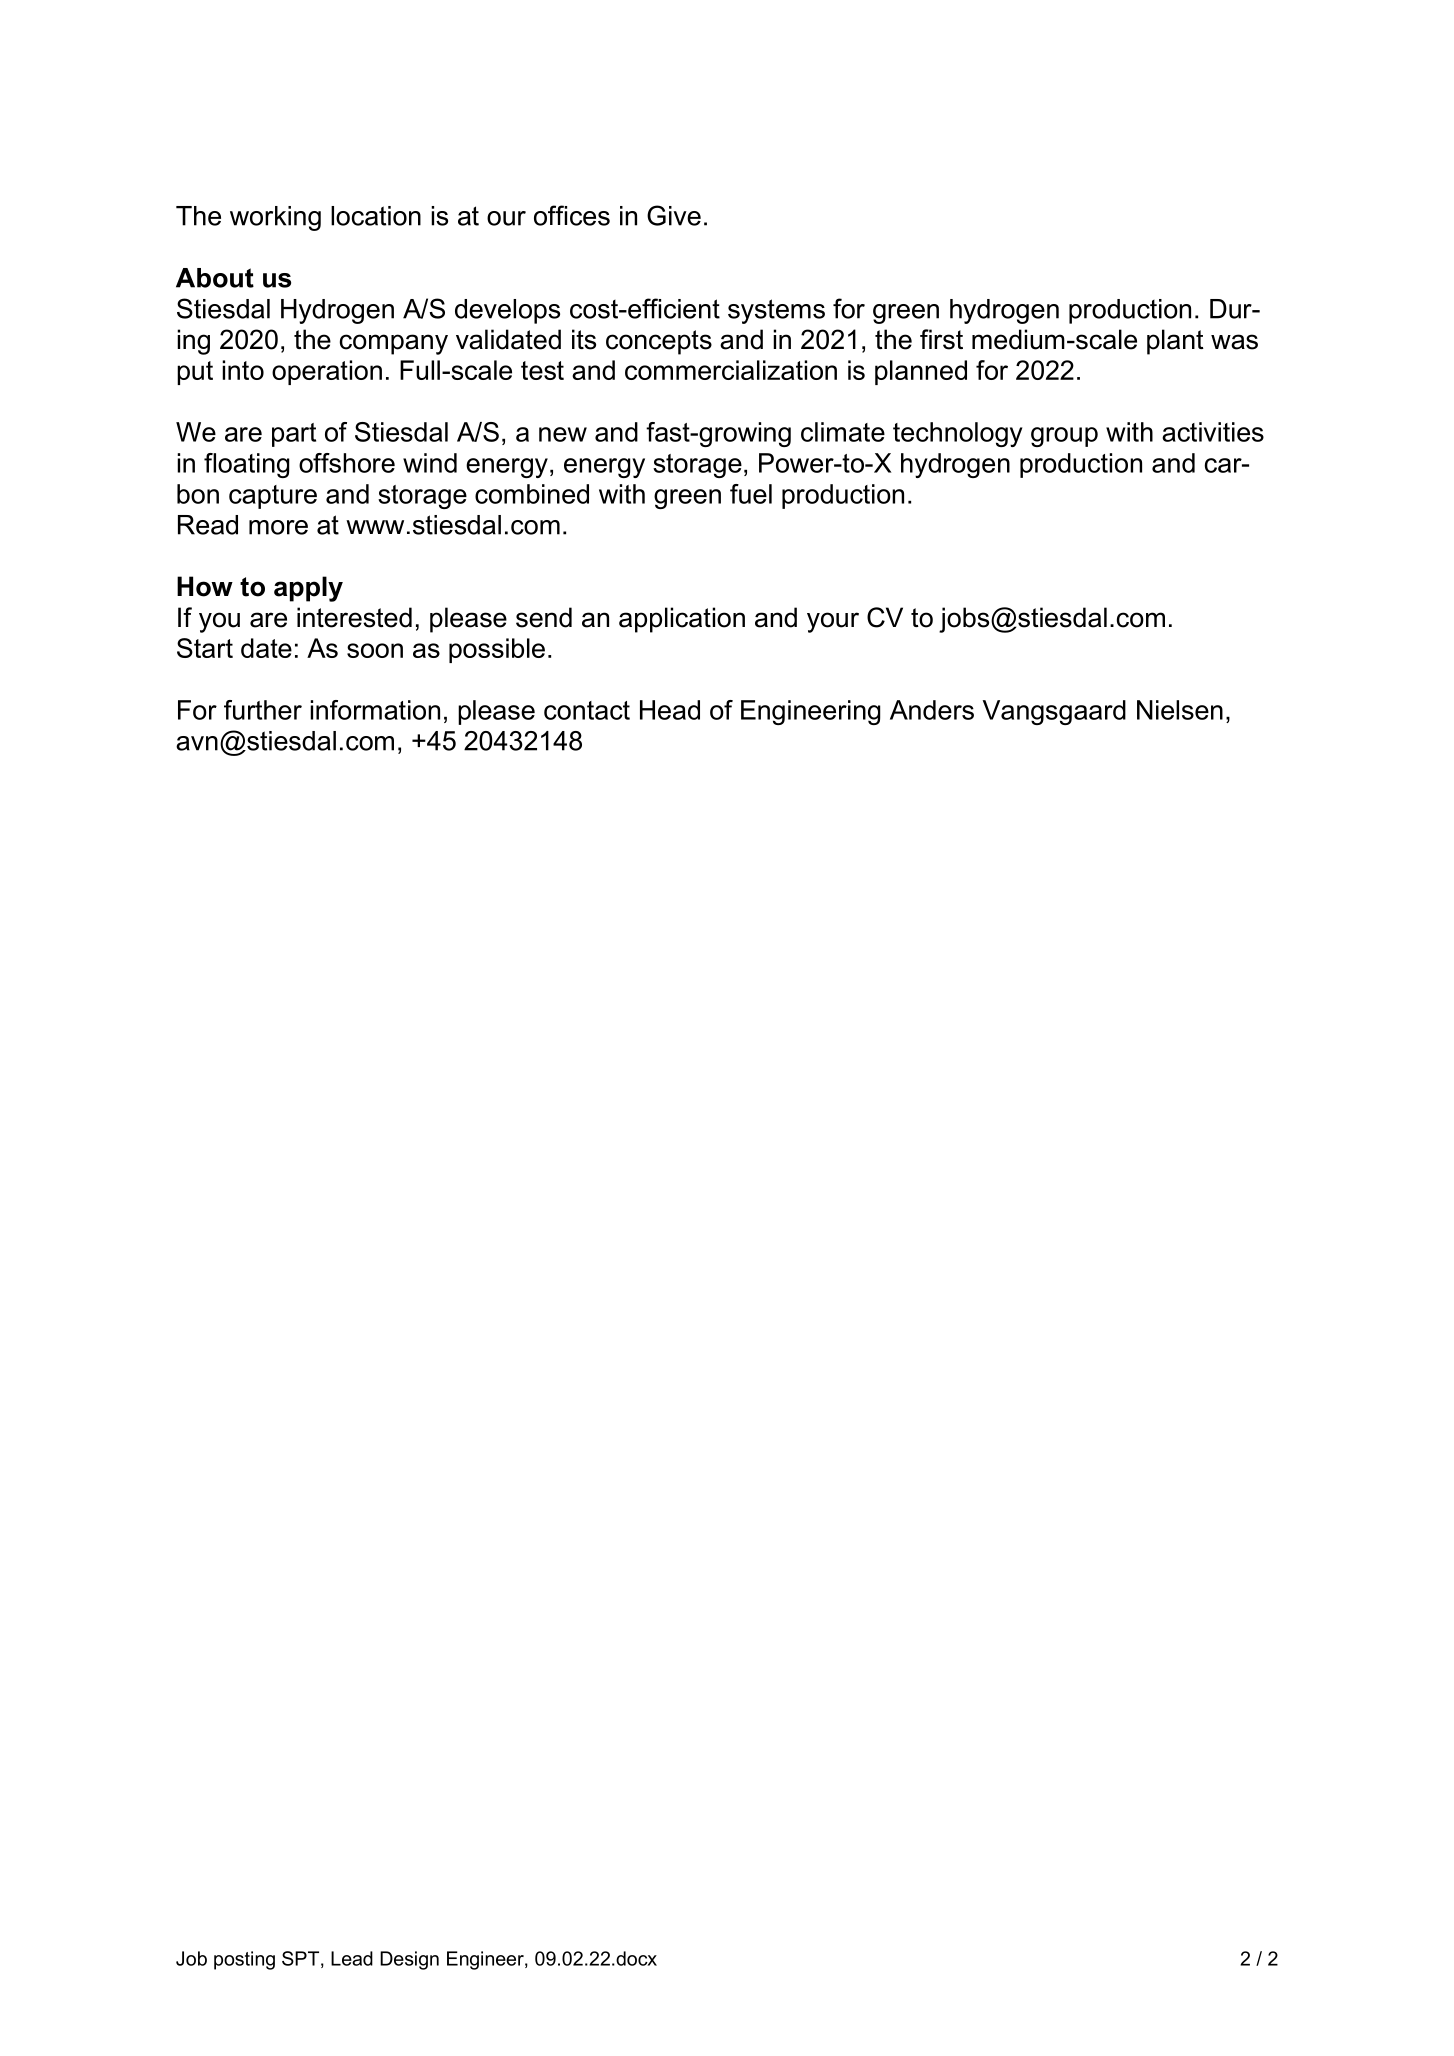  I want to click on Head, so click(670, 710).
